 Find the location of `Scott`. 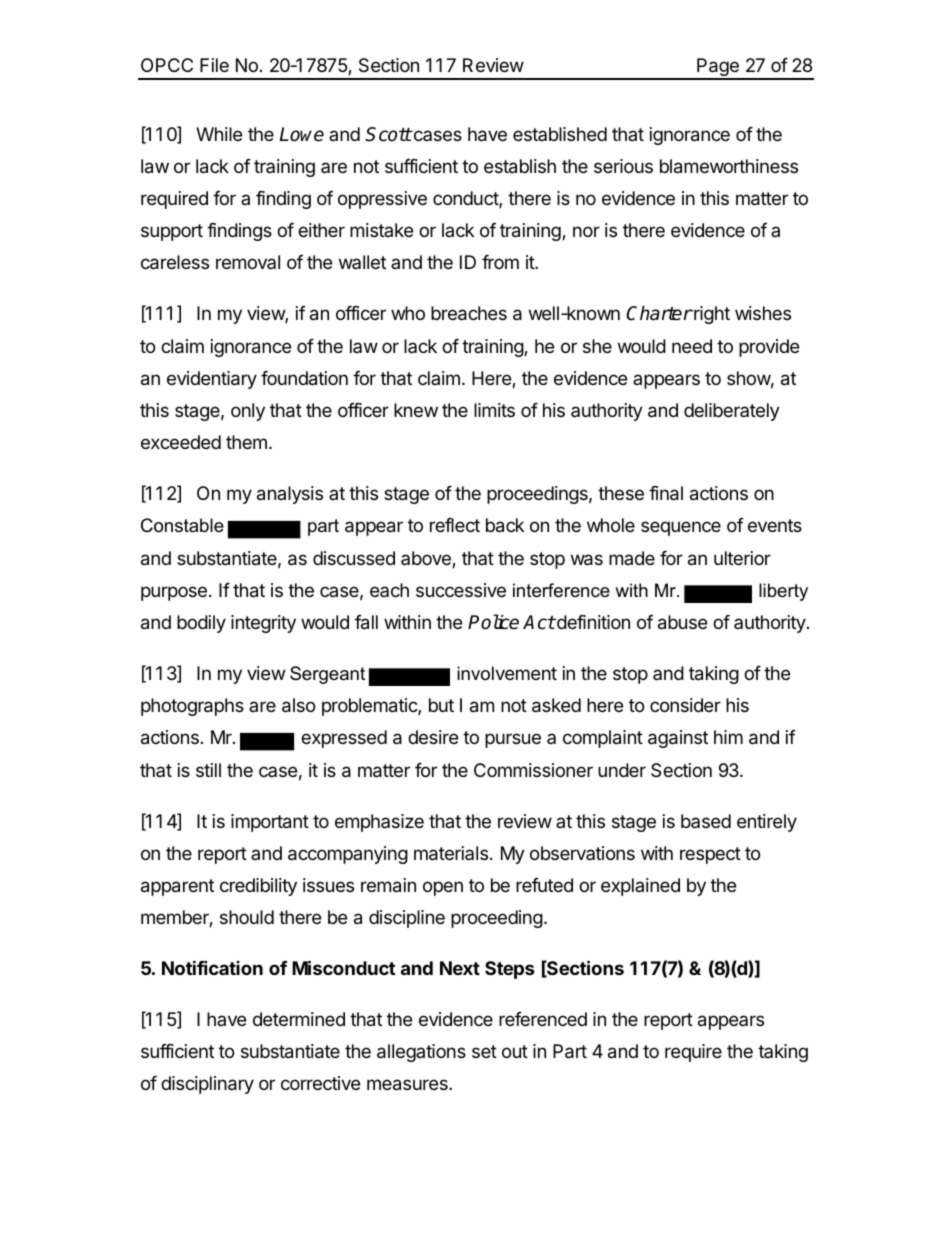

Scott is located at coordinates (388, 134).
